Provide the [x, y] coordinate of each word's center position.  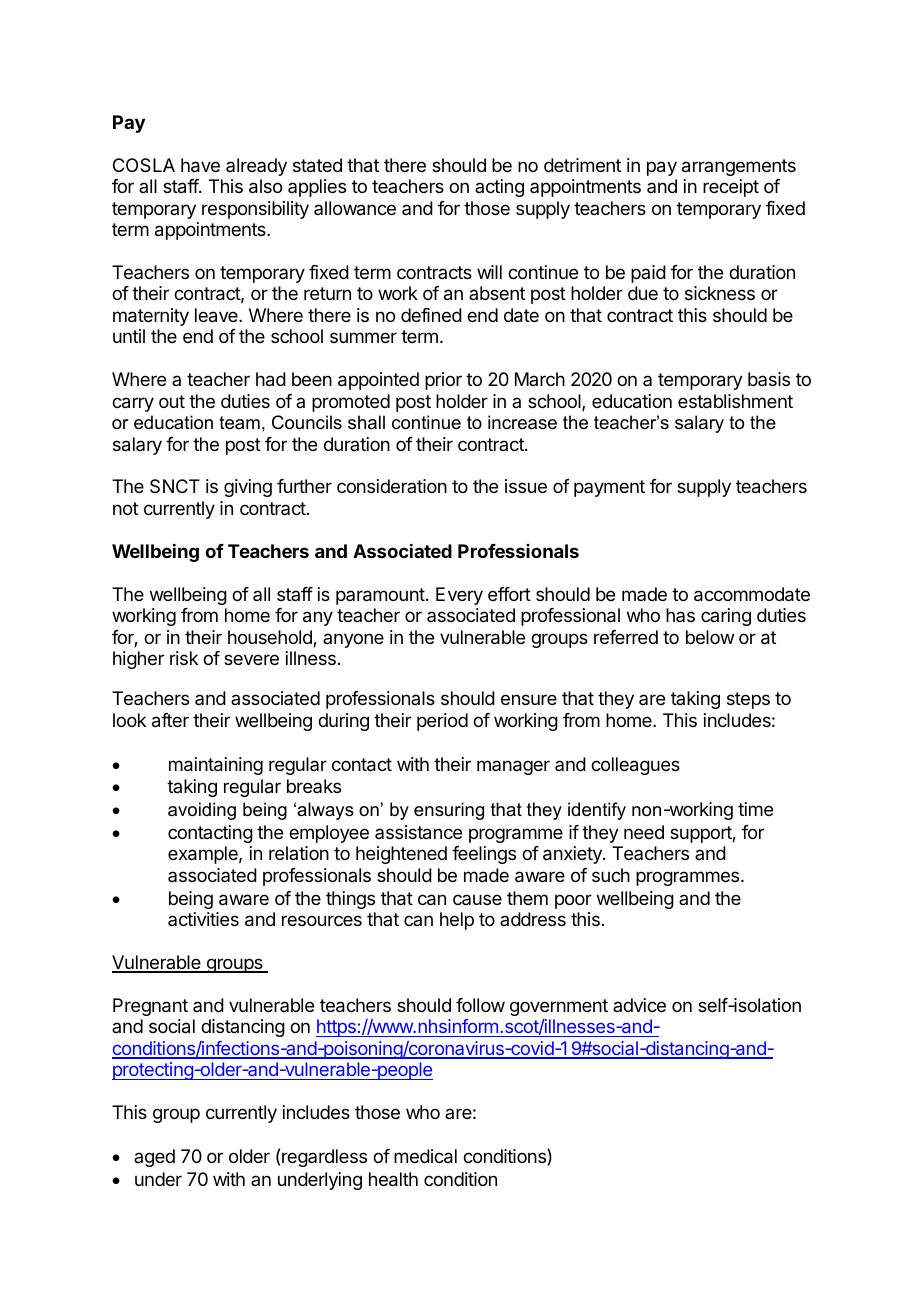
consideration [392, 486]
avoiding [202, 811]
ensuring [449, 811]
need [644, 832]
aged [154, 1158]
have [200, 165]
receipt [731, 188]
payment [609, 488]
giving [248, 488]
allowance [355, 208]
